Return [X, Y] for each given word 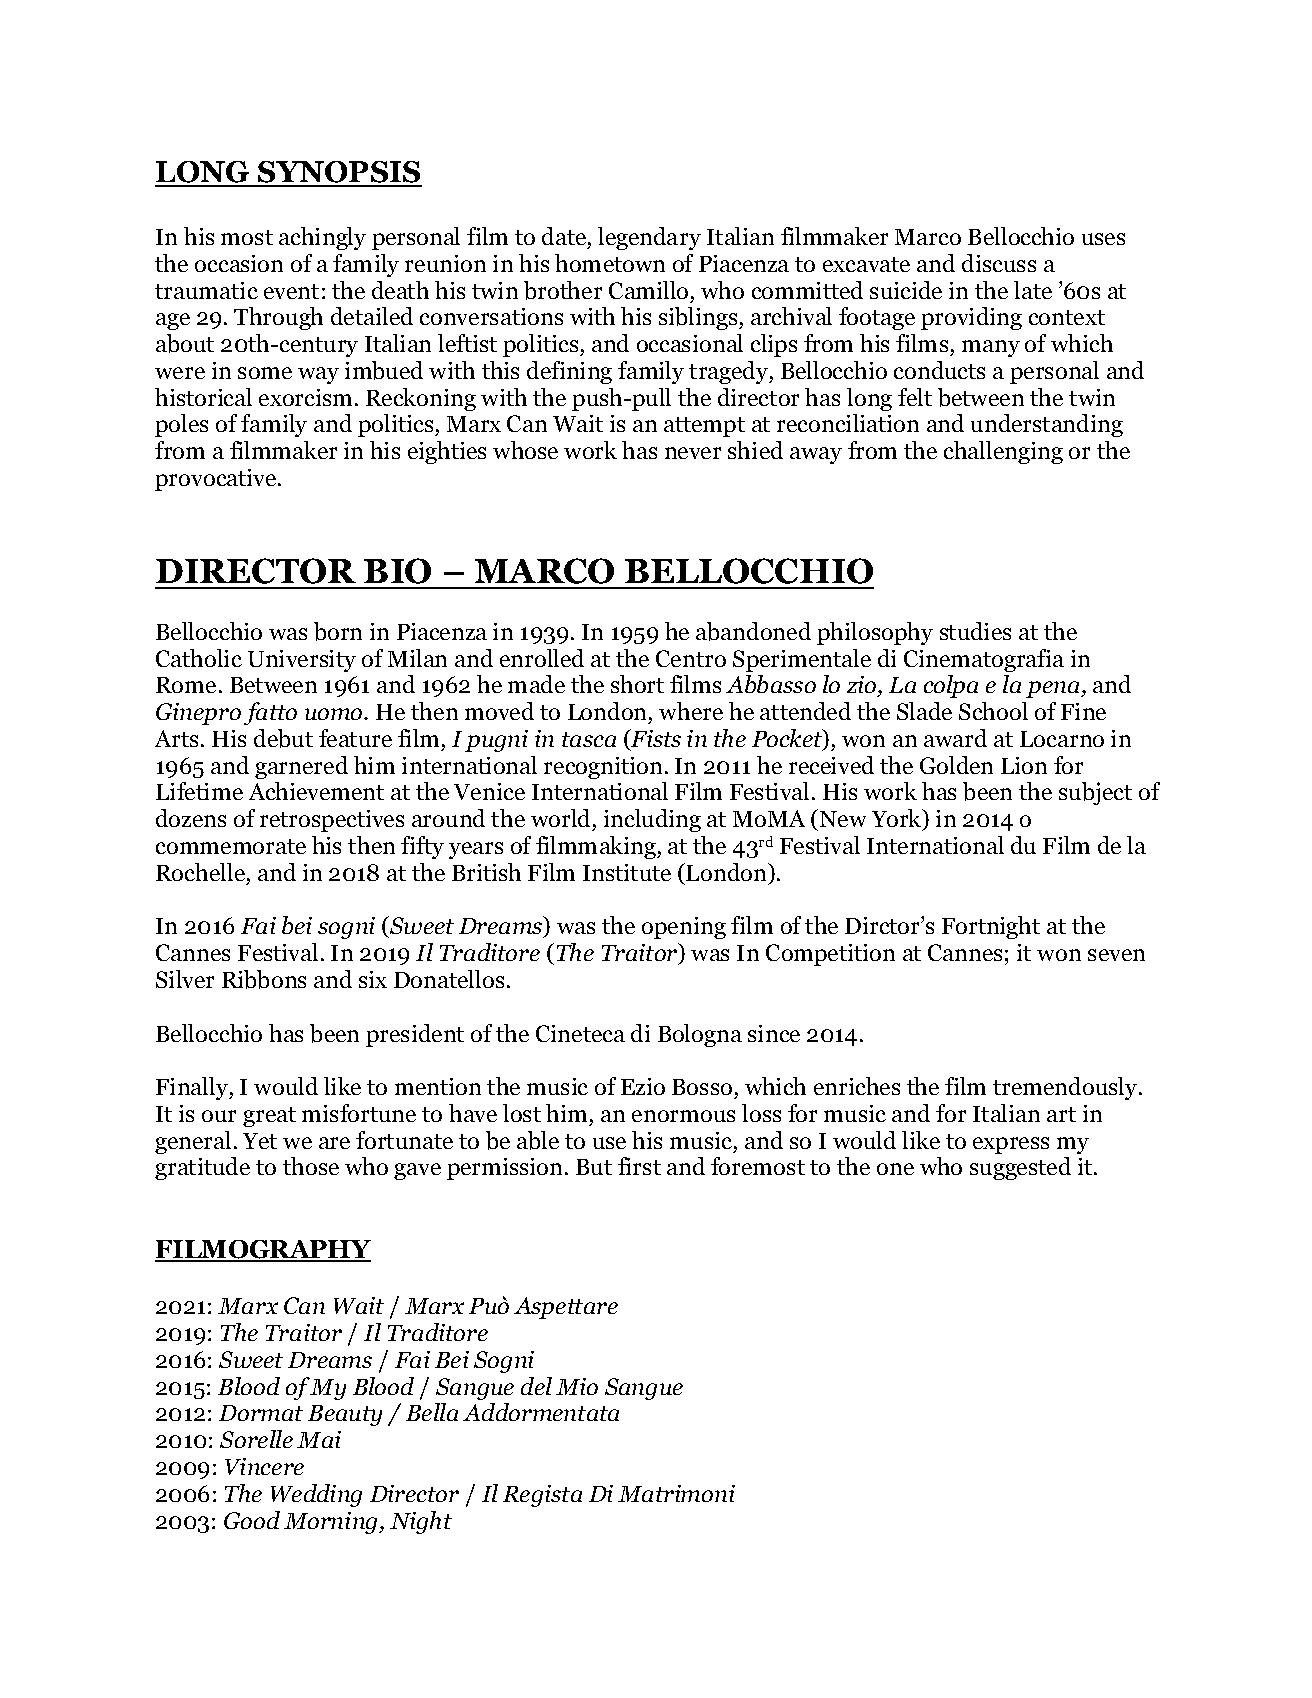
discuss [999, 263]
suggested [1020, 1168]
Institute [627, 872]
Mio [577, 1386]
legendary [649, 238]
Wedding [316, 1495]
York [898, 819]
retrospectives [332, 821]
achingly [322, 238]
